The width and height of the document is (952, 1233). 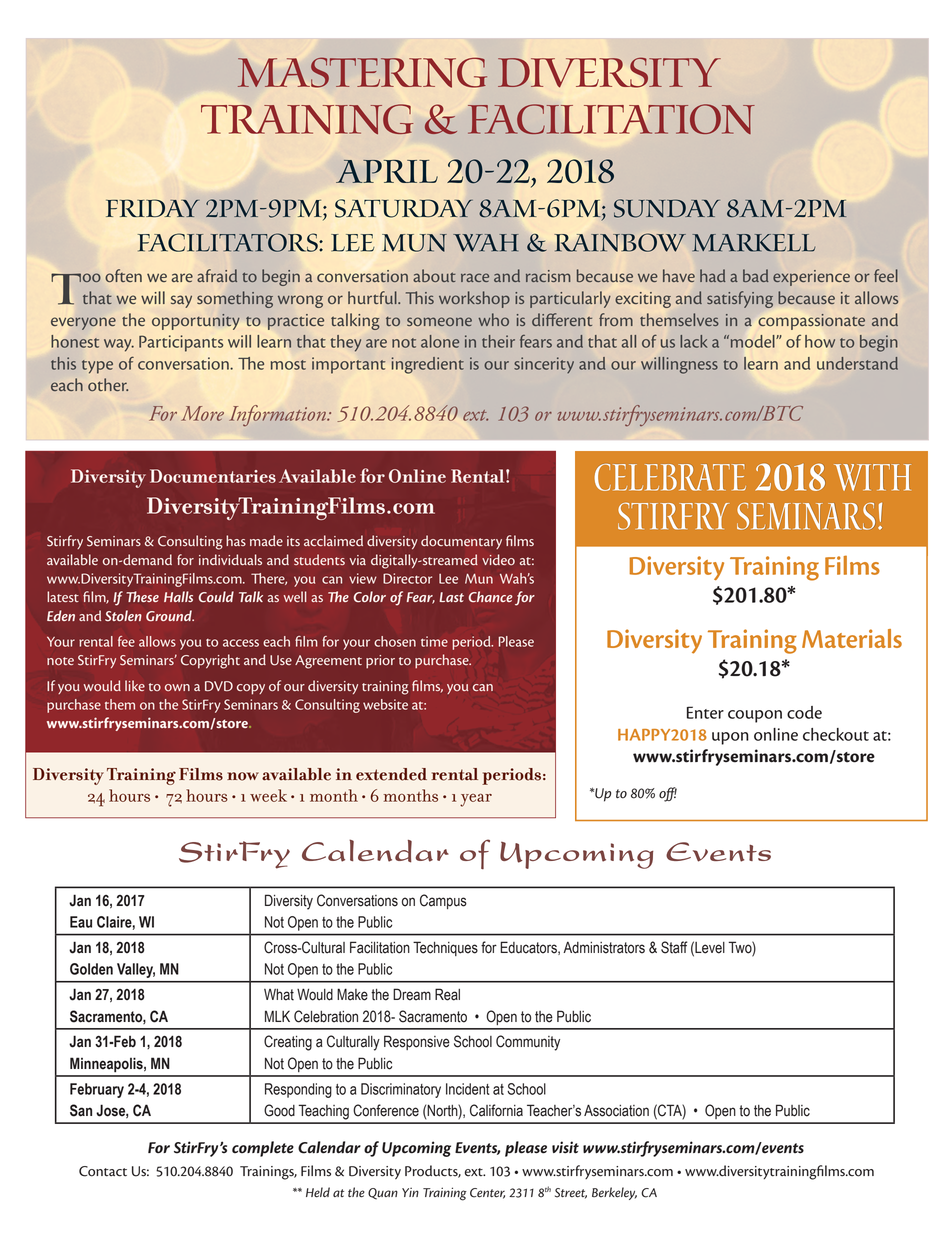 What do you see at coordinates (103, 1171) in the document?
I see `Contact` at bounding box center [103, 1171].
